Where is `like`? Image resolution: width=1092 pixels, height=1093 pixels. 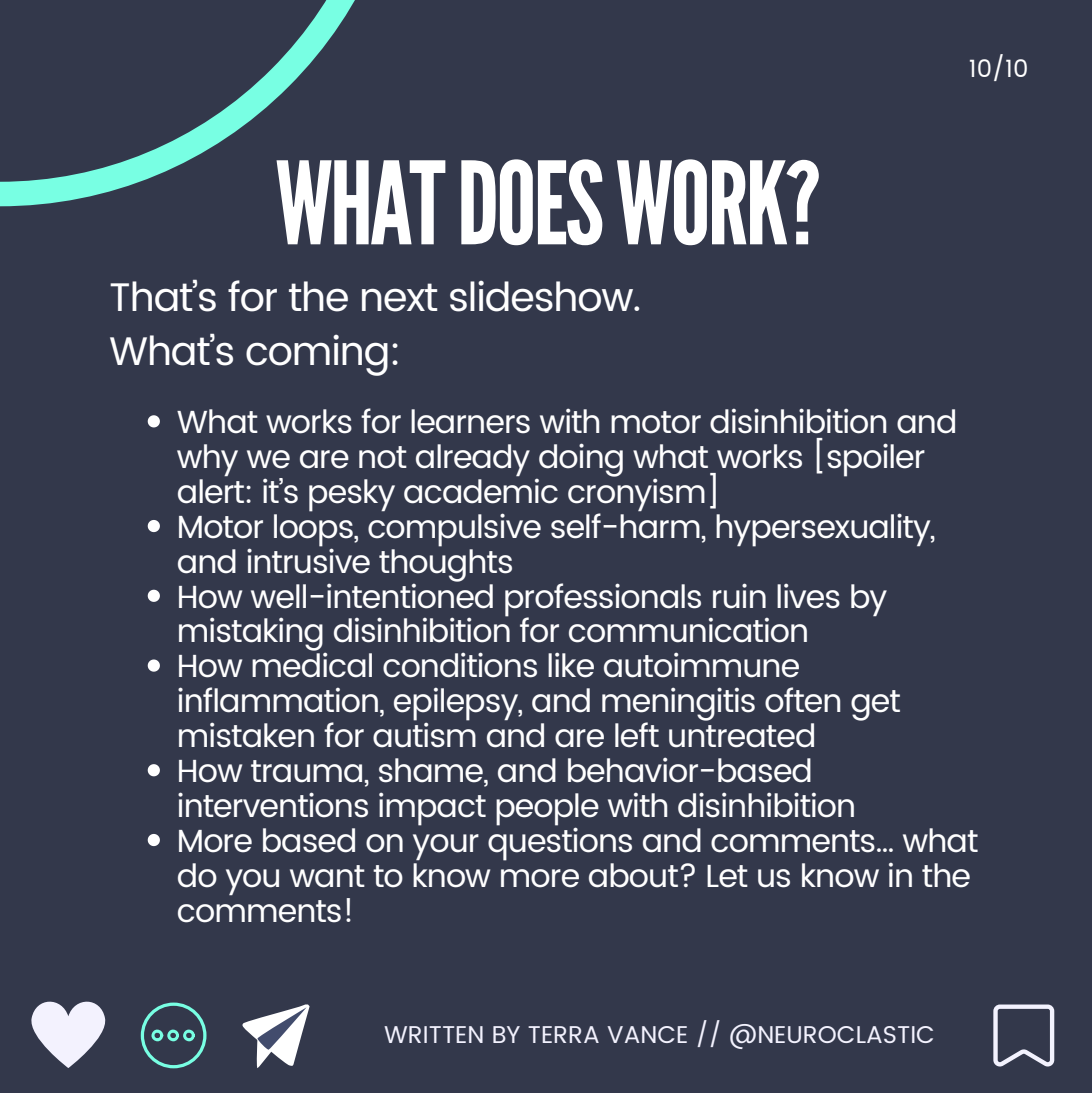 like is located at coordinates (571, 665).
